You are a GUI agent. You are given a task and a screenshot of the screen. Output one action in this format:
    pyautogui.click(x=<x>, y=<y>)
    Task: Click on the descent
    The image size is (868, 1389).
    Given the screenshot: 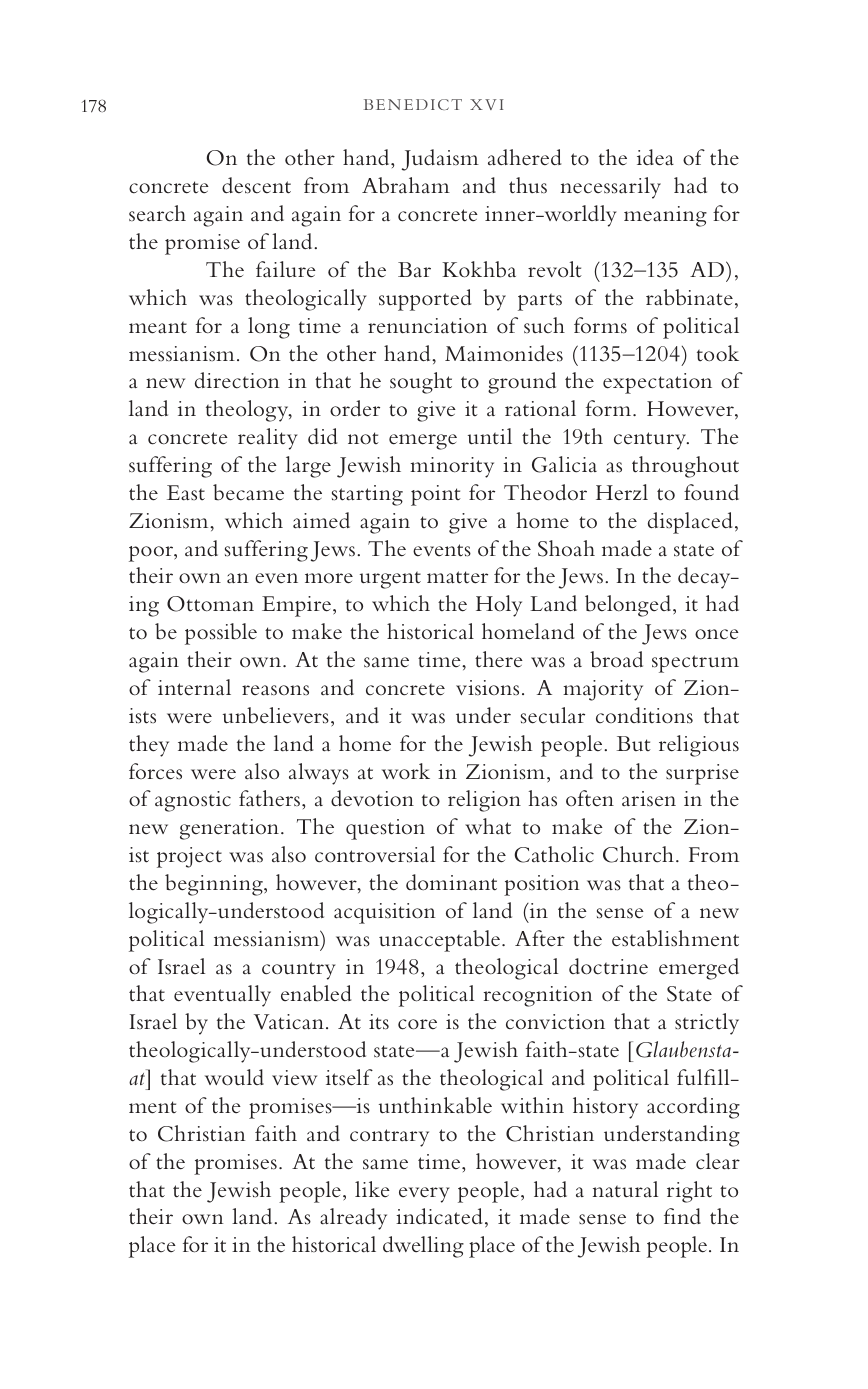 What is the action you would take?
    pyautogui.click(x=256, y=185)
